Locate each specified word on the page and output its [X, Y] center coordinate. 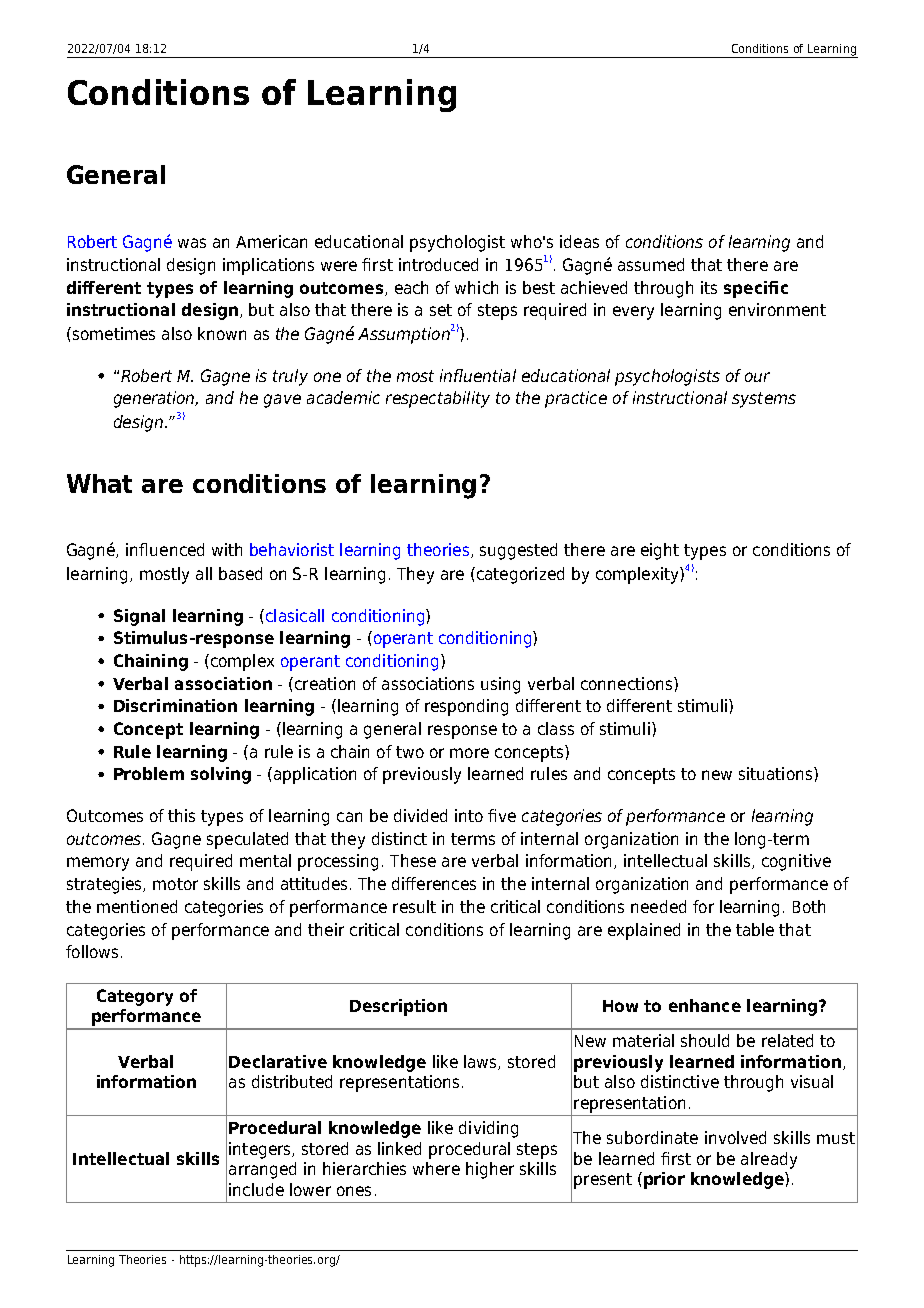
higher [490, 1170]
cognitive [796, 862]
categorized [519, 575]
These [413, 860]
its [709, 287]
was [192, 243]
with [227, 549]
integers [261, 1150]
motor [175, 884]
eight [660, 551]
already [769, 1160]
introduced [438, 264]
